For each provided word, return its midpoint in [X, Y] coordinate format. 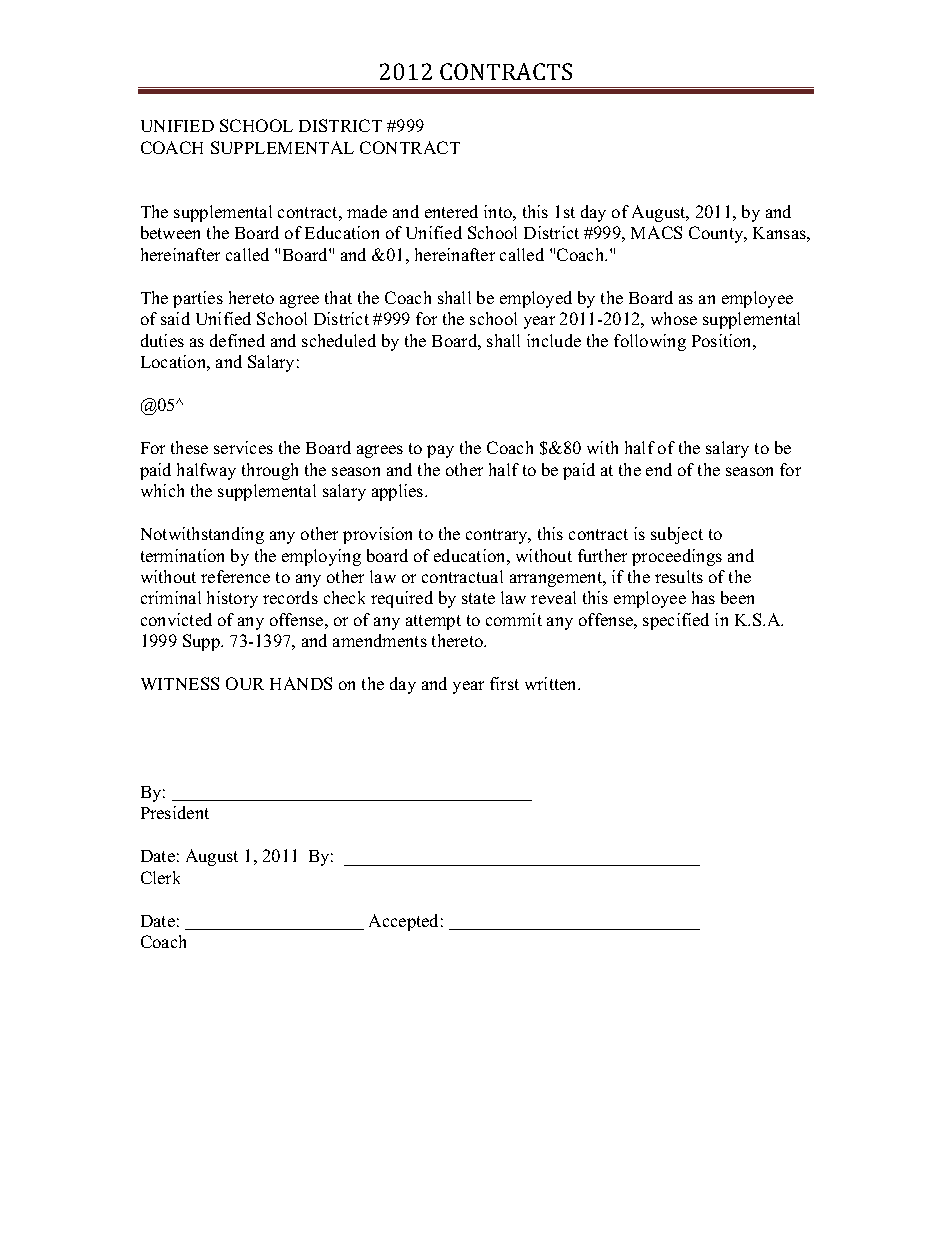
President [175, 812]
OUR [245, 683]
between [170, 232]
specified [676, 621]
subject [677, 535]
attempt [433, 622]
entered [451, 211]
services [243, 447]
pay [440, 451]
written [552, 683]
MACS [656, 232]
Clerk [160, 877]
